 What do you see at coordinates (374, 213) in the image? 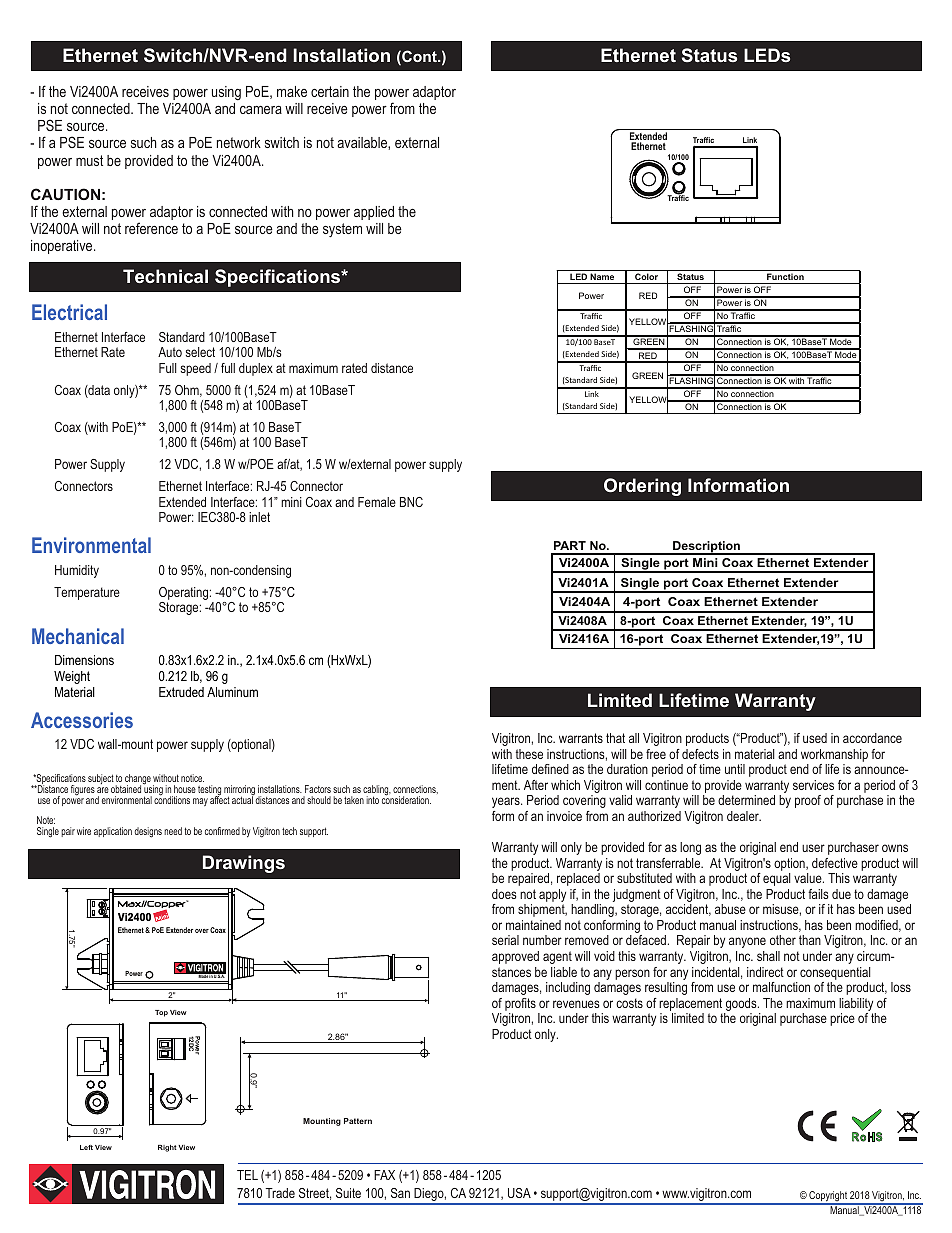
I see `applied` at bounding box center [374, 213].
